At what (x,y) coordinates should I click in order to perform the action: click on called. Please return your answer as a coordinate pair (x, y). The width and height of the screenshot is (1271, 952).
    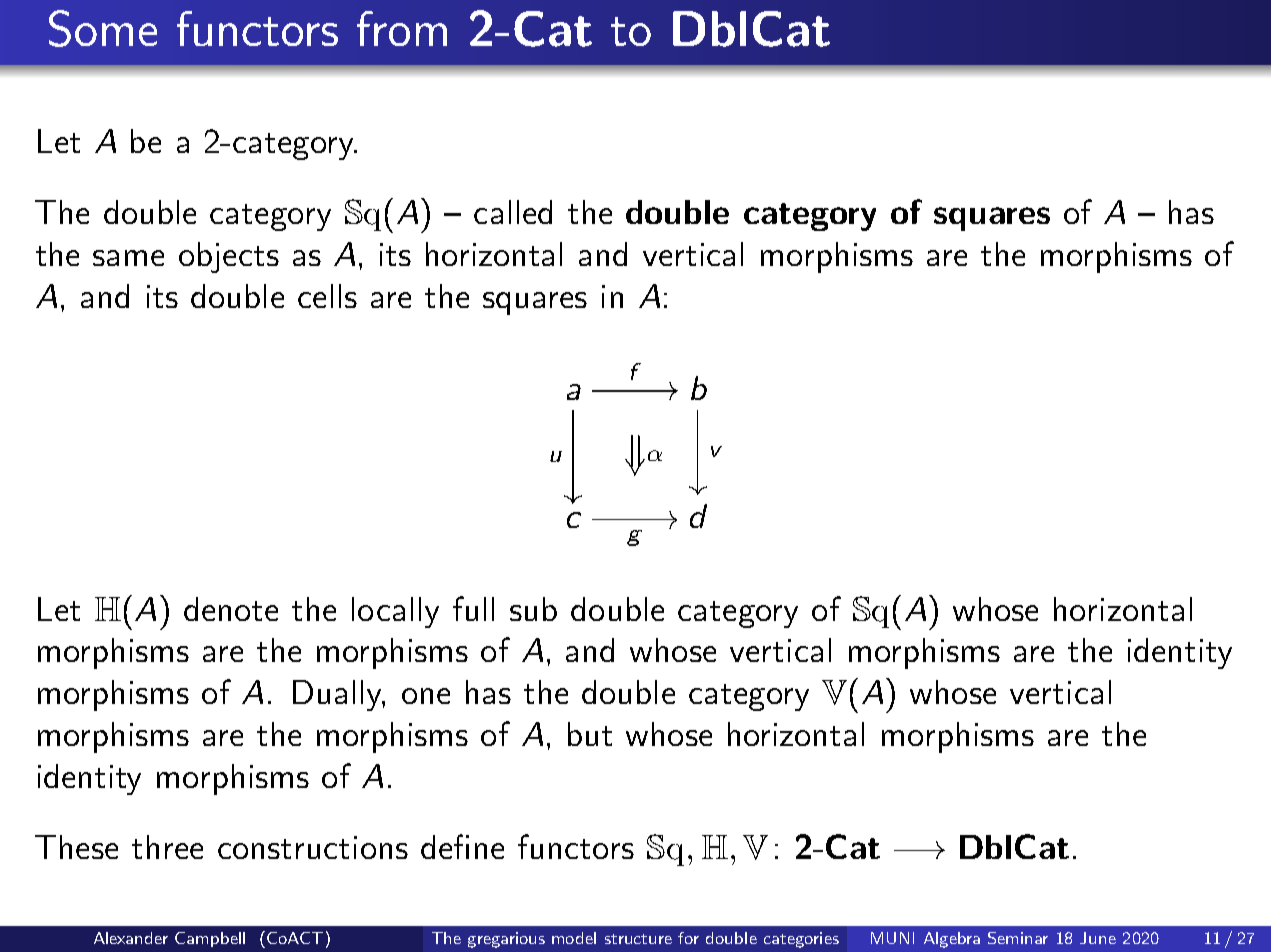
    Looking at the image, I should click on (513, 212).
